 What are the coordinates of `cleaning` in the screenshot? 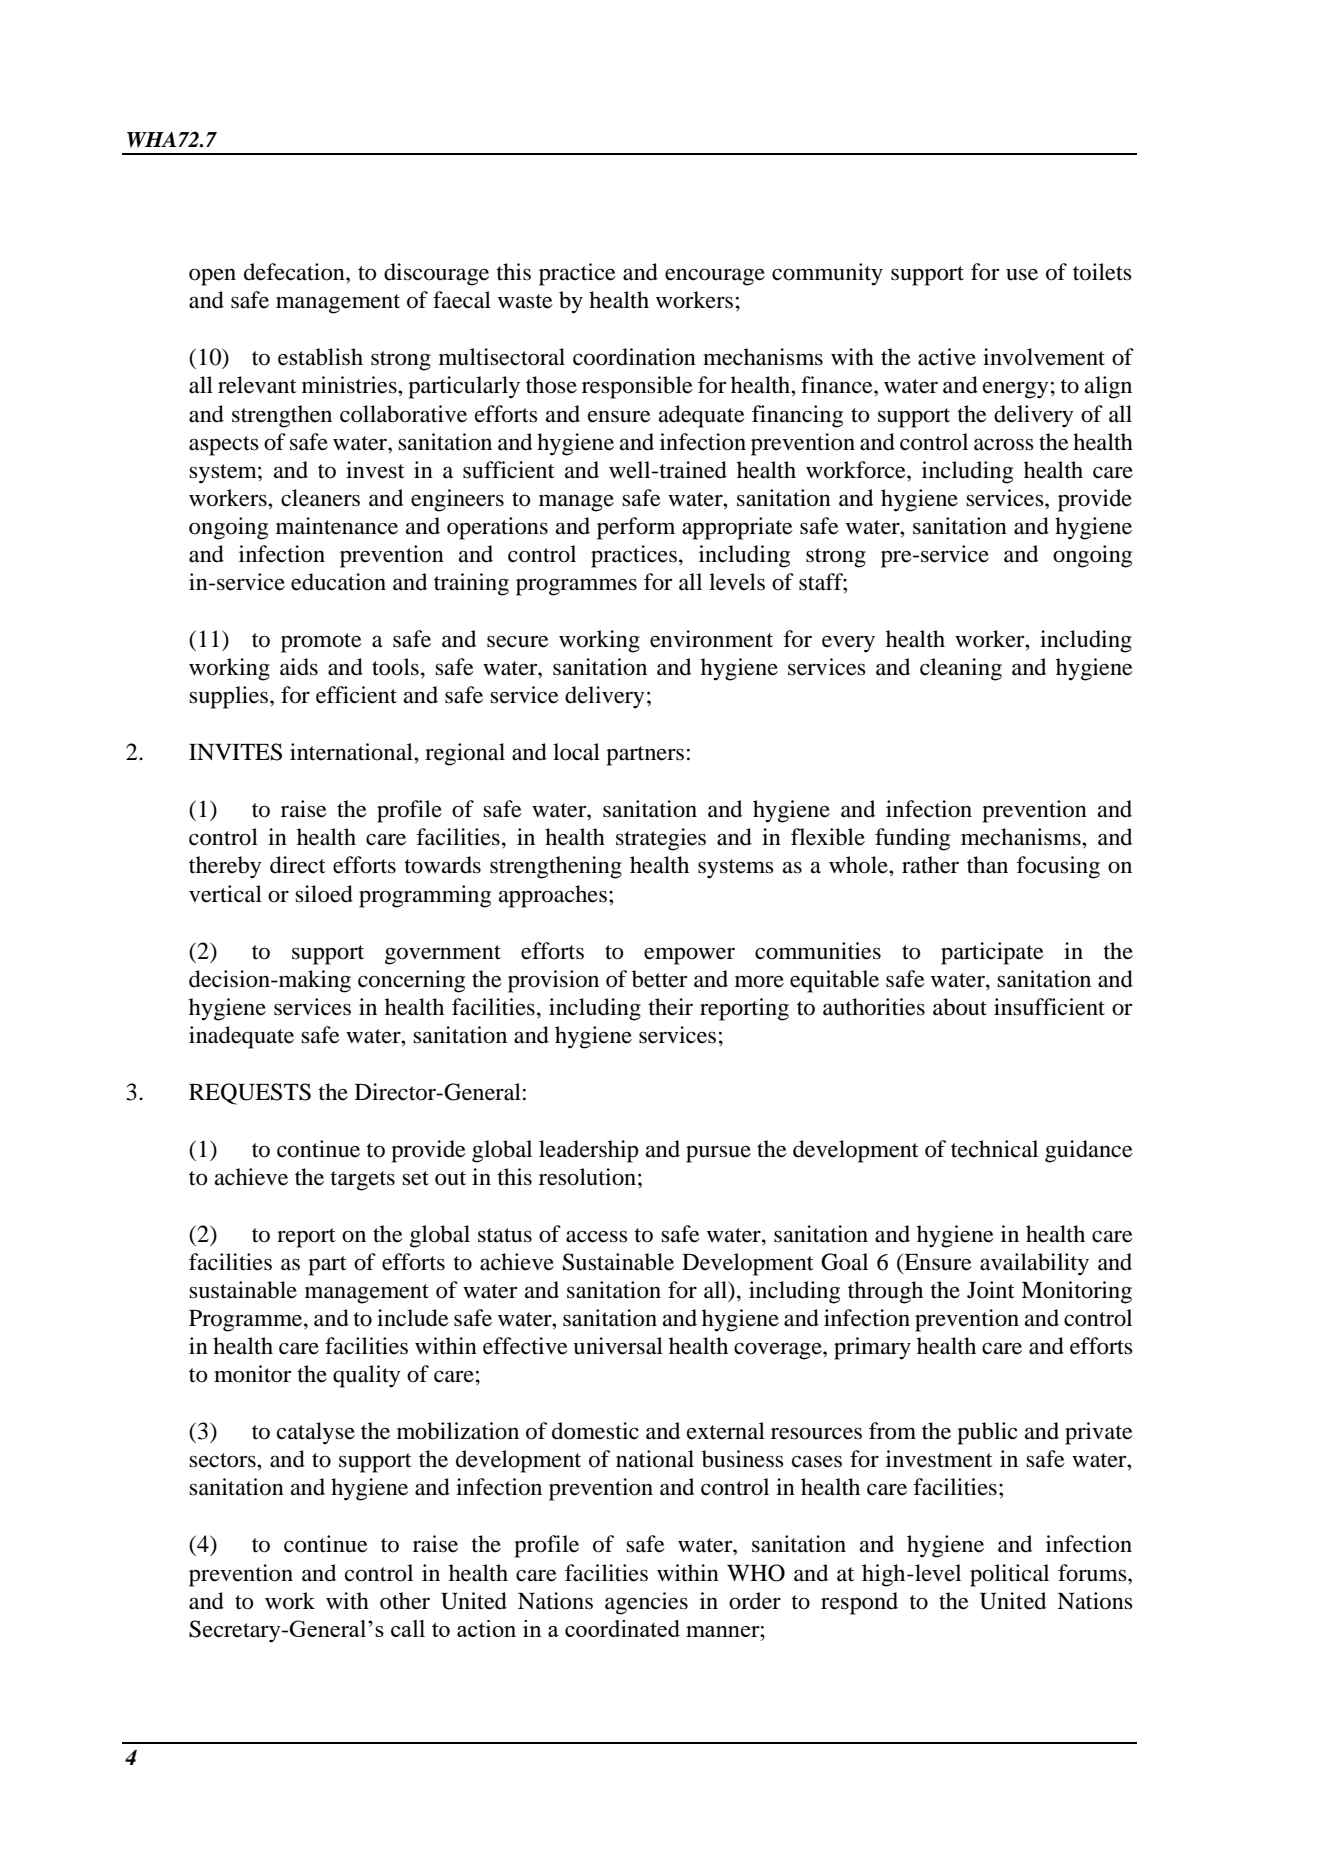 It's located at (961, 669).
